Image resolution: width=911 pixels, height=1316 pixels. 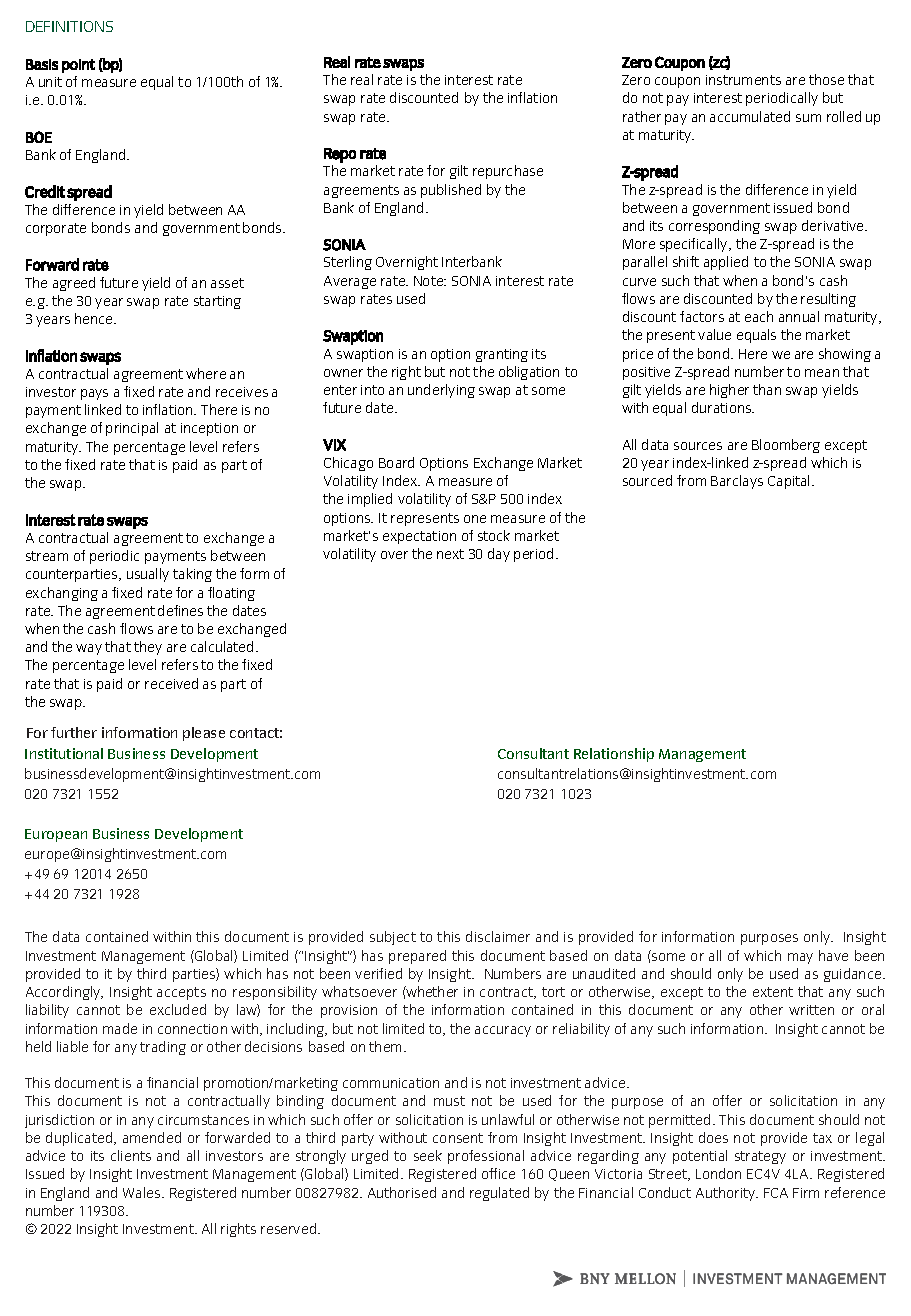 I want to click on disclaimer, so click(x=498, y=936).
